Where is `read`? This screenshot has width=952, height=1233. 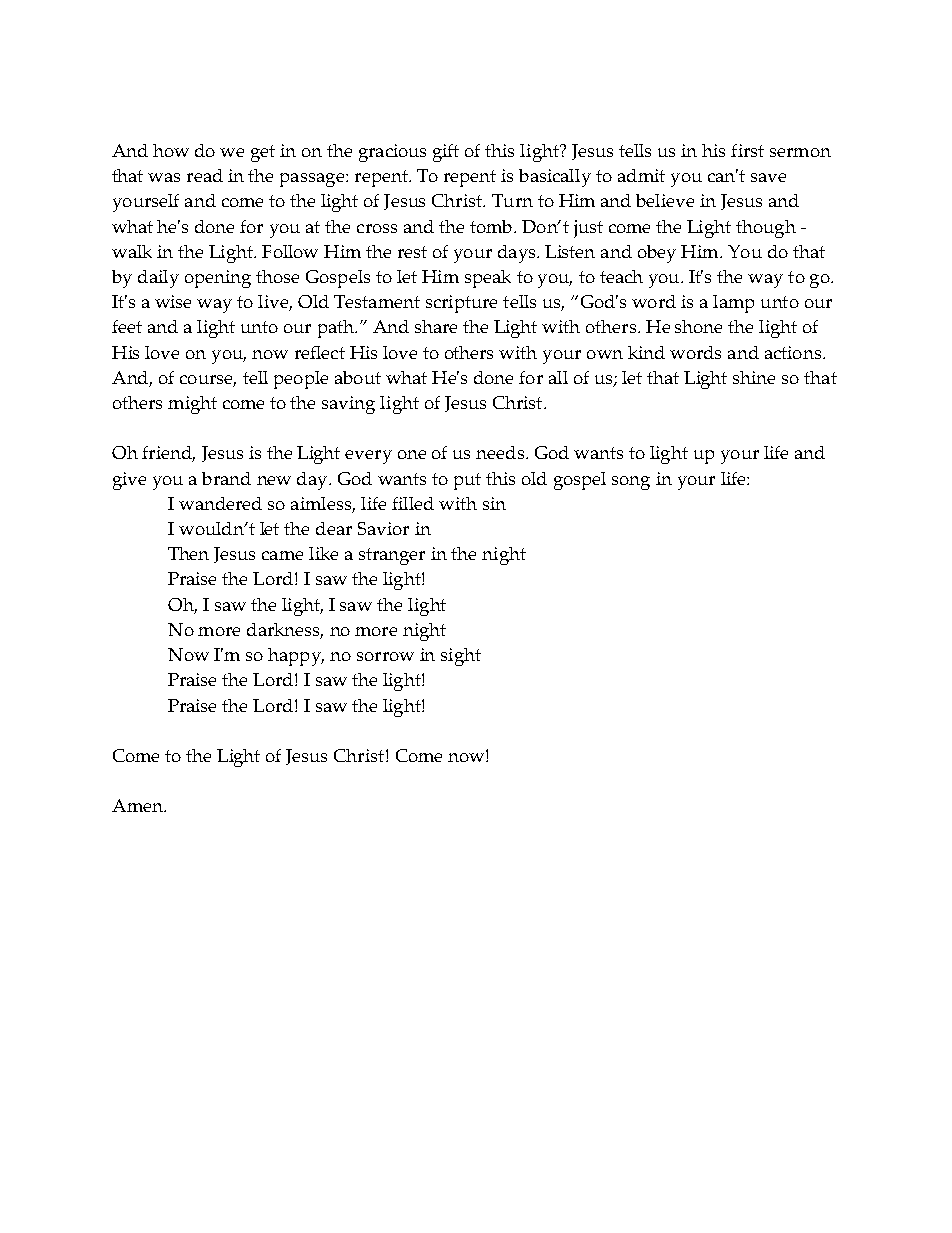 read is located at coordinates (205, 175).
